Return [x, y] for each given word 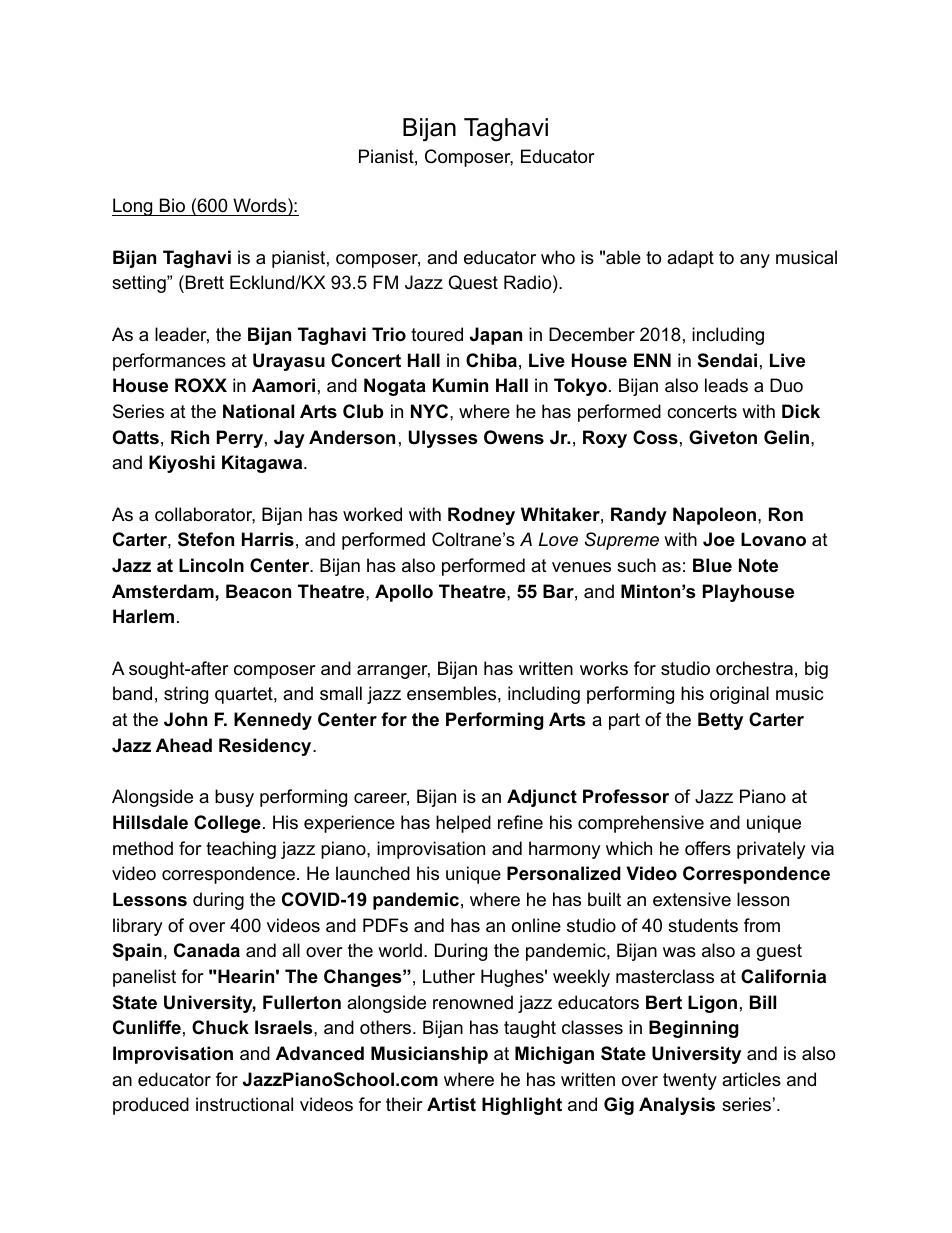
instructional [244, 1104]
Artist [451, 1104]
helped [463, 824]
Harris [268, 539]
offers [708, 848]
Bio [172, 207]
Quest [473, 282]
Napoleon [714, 516]
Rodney [481, 516]
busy [234, 798]
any [755, 261]
